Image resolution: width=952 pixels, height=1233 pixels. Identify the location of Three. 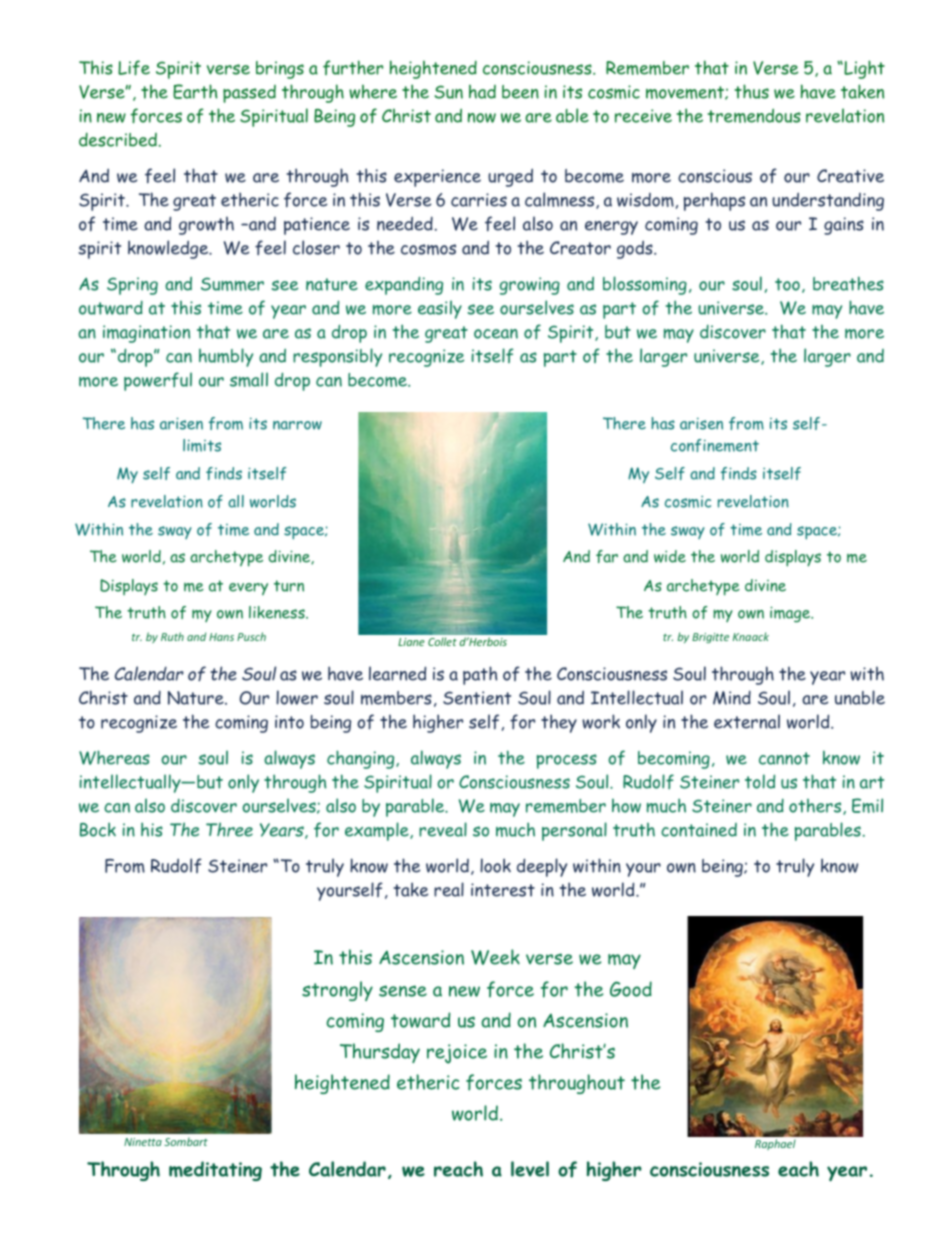
(229, 829).
